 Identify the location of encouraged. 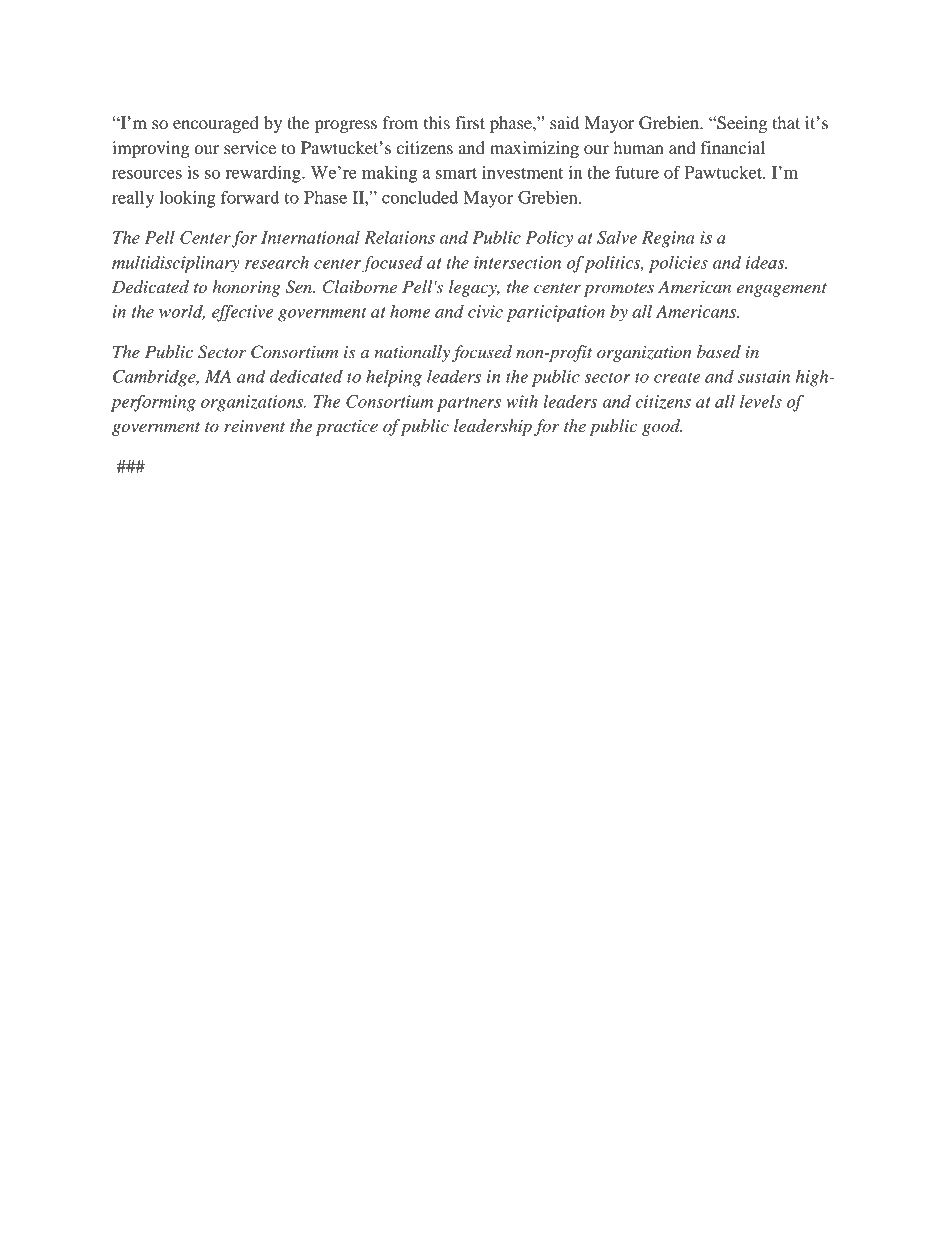
(216, 124).
